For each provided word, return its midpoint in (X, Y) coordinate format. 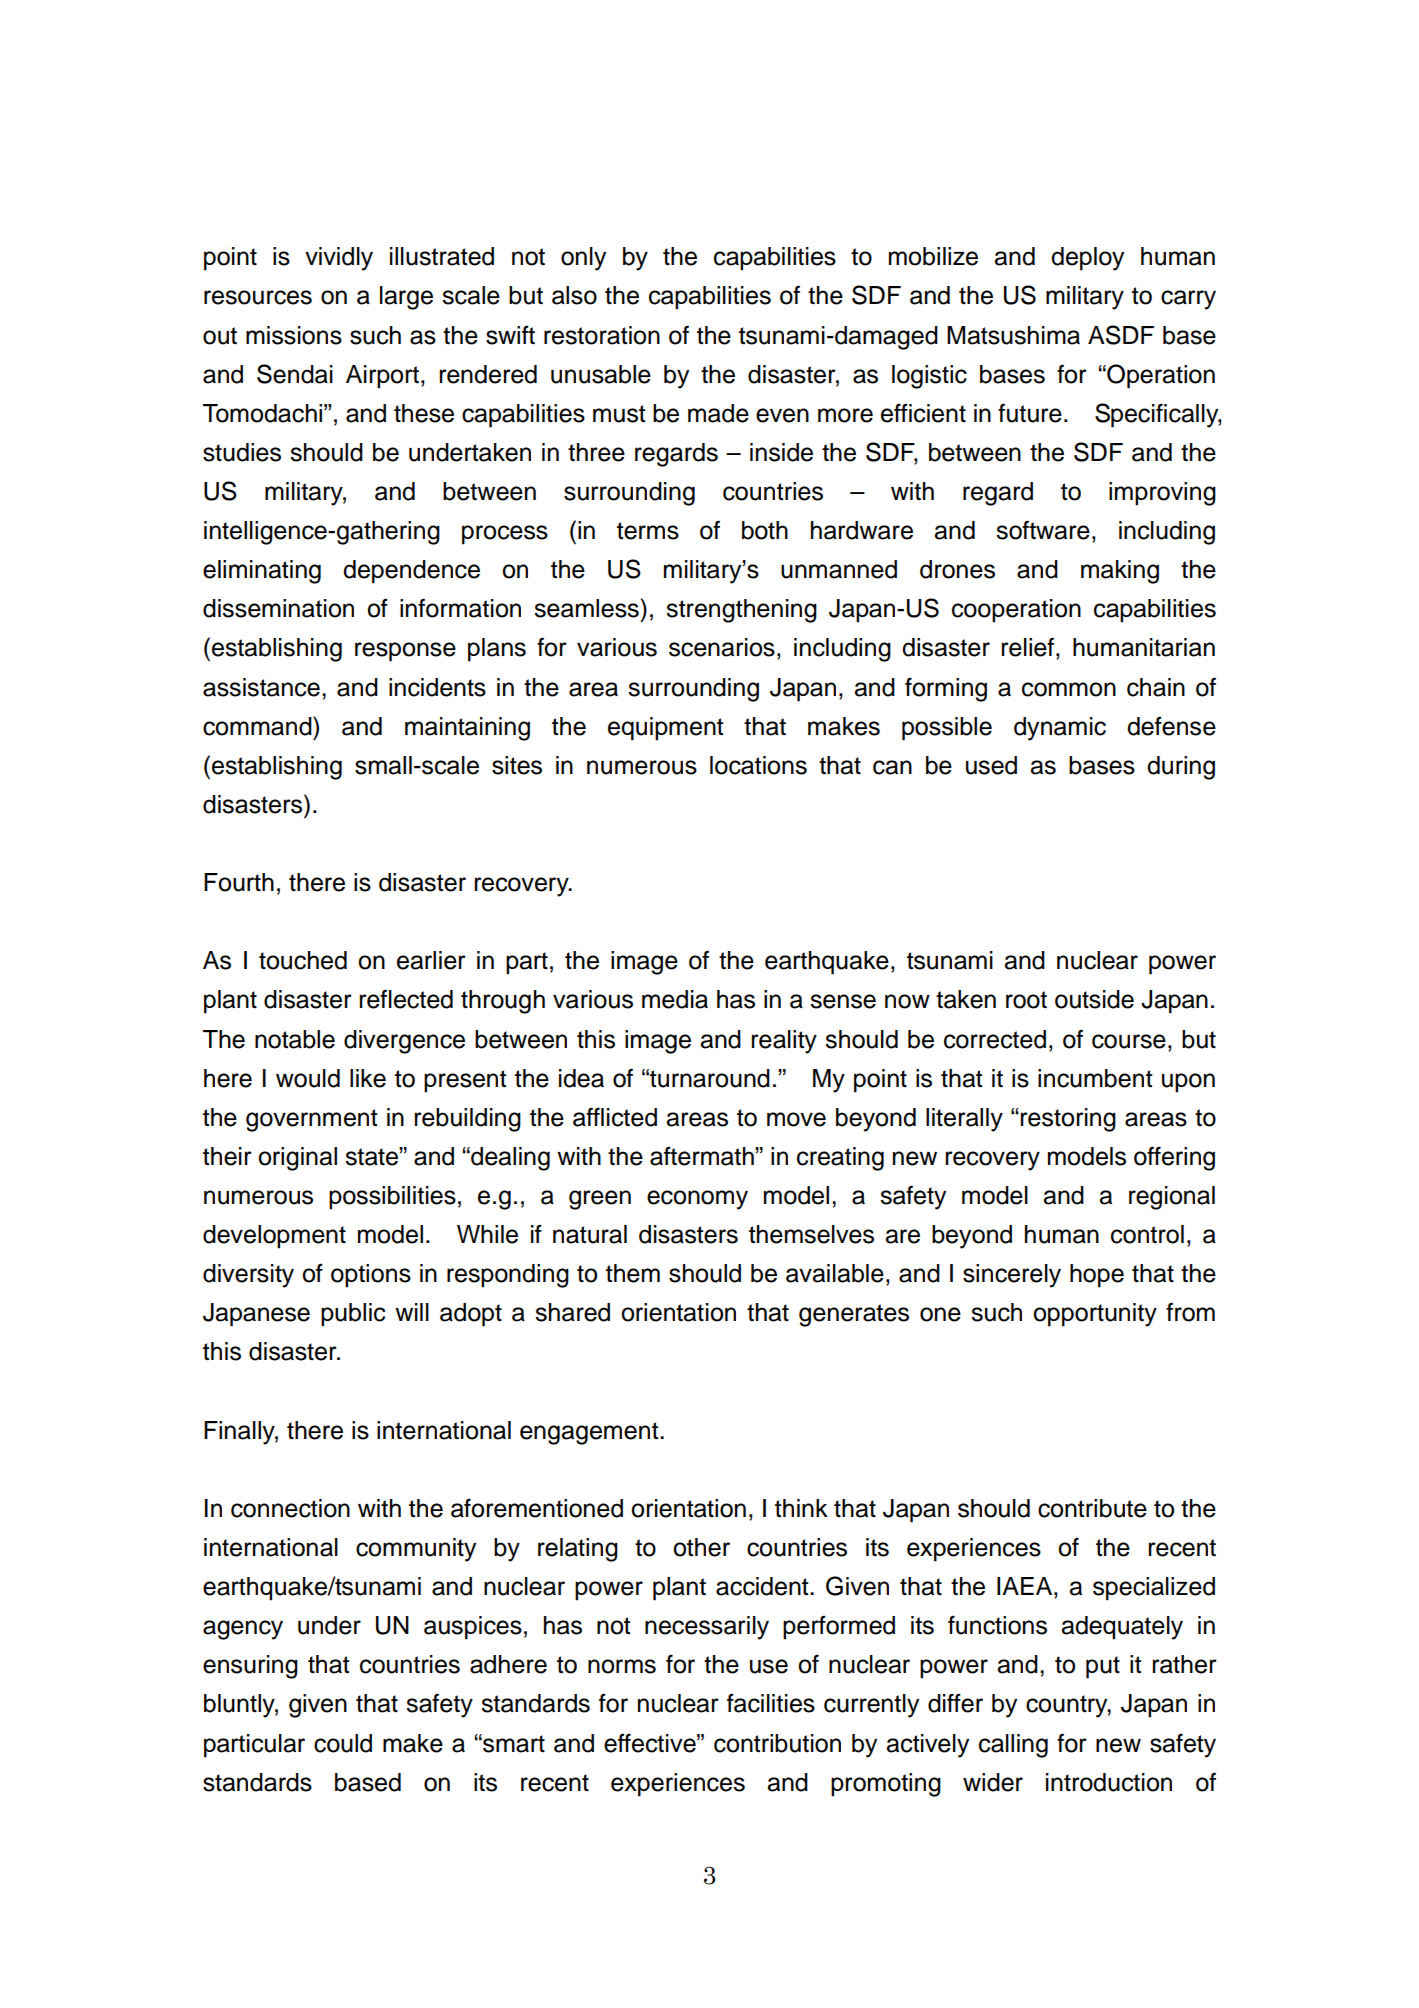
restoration (602, 335)
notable (295, 1039)
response (405, 652)
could (343, 1743)
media (675, 999)
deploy (1087, 259)
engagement (590, 1433)
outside (1094, 999)
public (353, 1315)
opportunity (1095, 1315)
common (1069, 689)
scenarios (722, 647)
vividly (339, 259)
